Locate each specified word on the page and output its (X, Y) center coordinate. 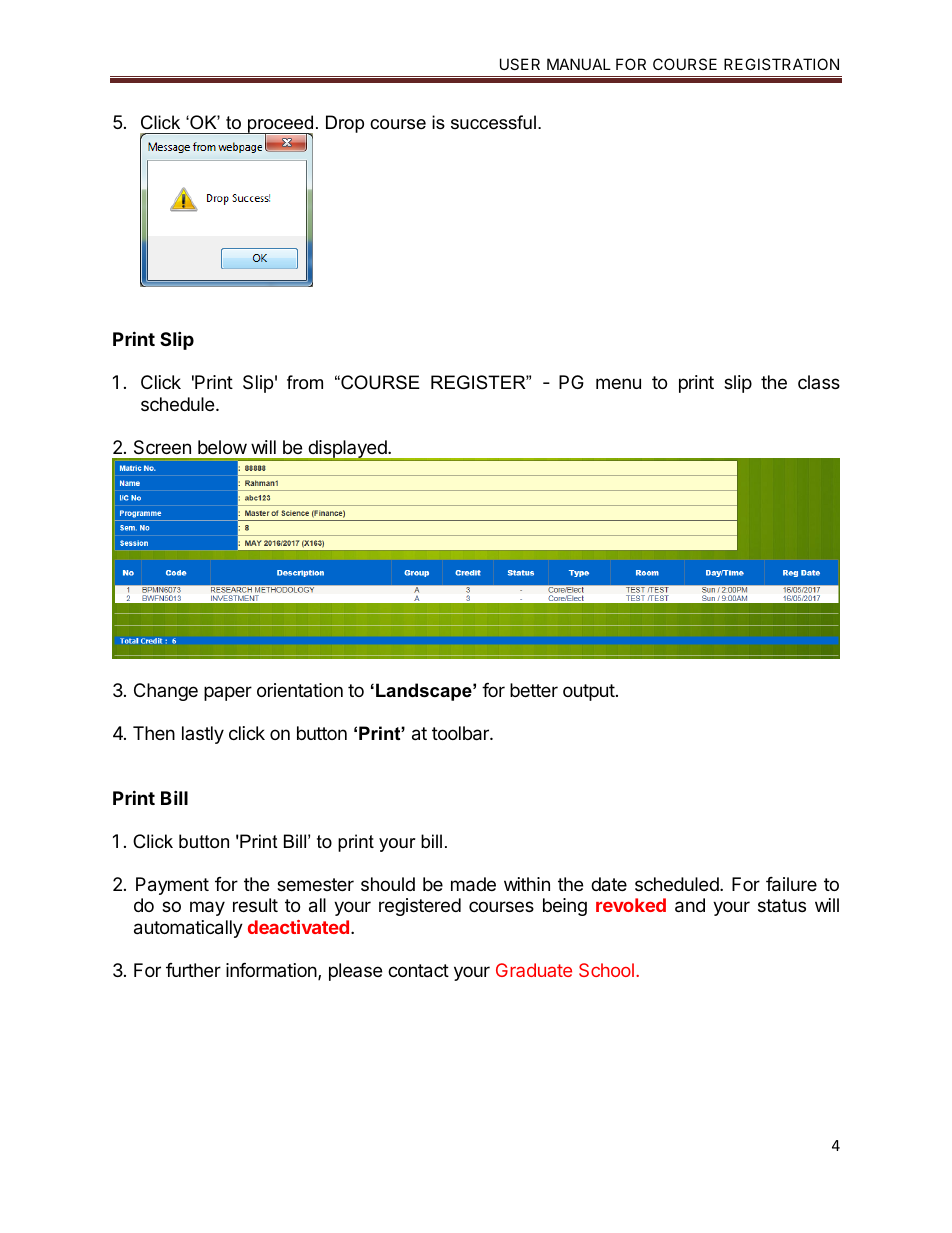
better (534, 690)
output (589, 692)
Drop (345, 124)
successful (493, 122)
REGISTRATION (781, 64)
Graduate (534, 970)
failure (791, 884)
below (222, 447)
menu (618, 383)
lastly (203, 735)
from (305, 382)
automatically (188, 929)
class (819, 382)
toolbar (461, 733)
